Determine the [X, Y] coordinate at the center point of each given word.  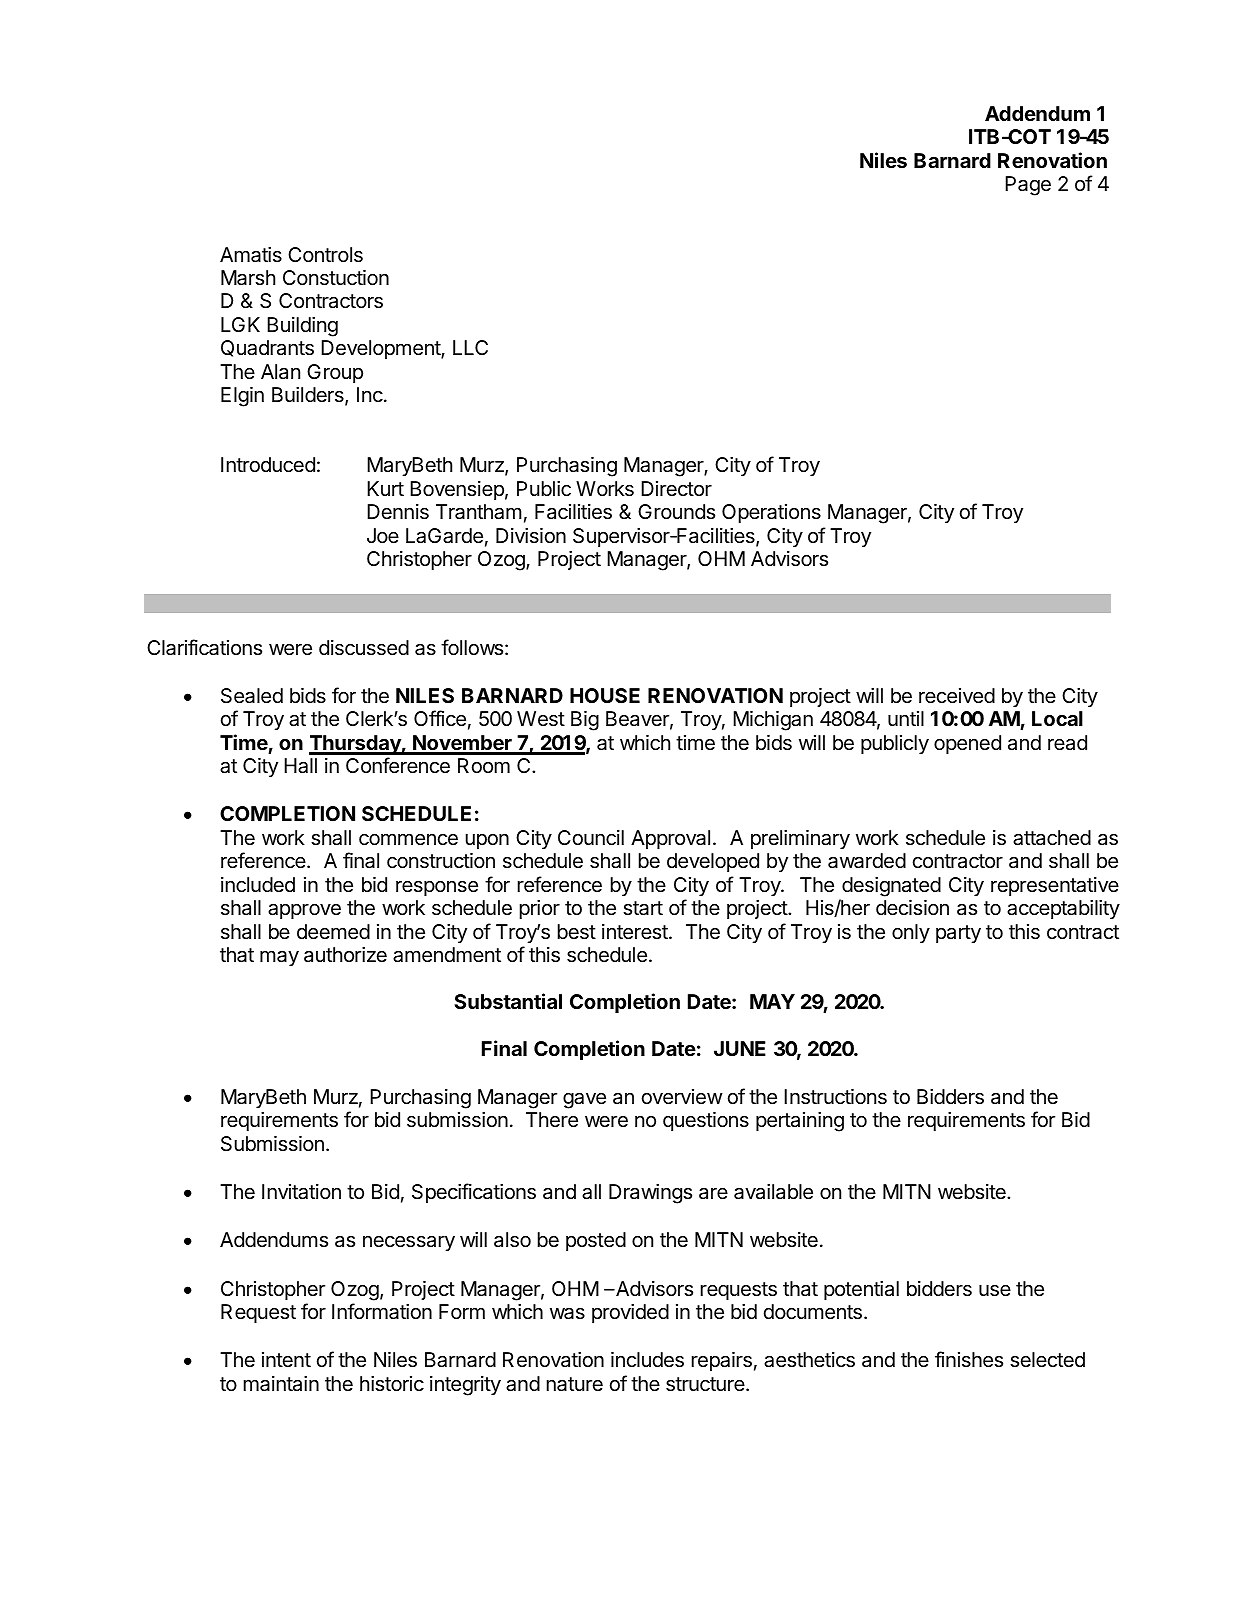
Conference [398, 765]
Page [1028, 186]
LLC [470, 347]
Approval [670, 839]
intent [286, 1359]
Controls [325, 255]
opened [967, 744]
